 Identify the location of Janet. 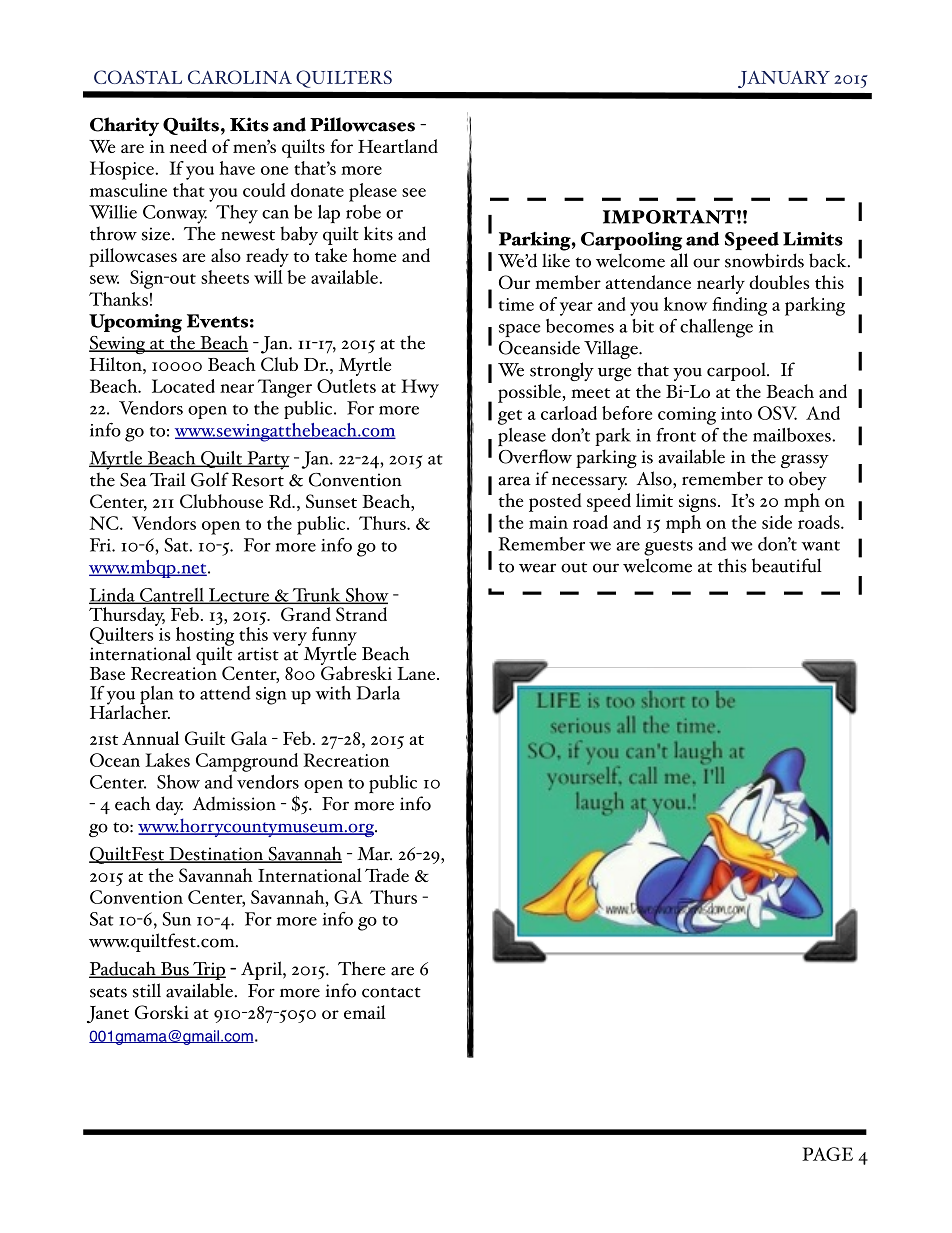
(108, 1014).
